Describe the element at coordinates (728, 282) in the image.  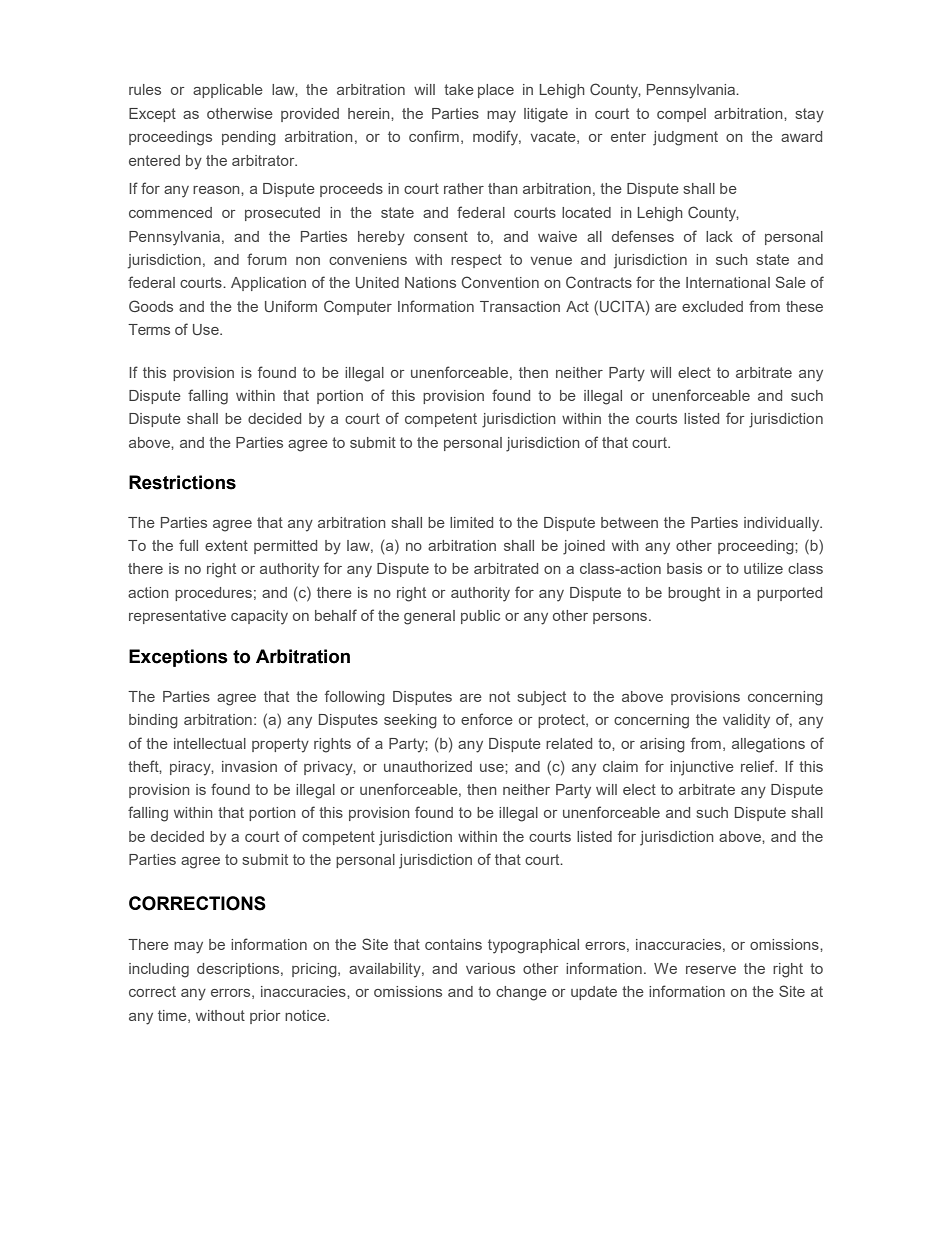
I see `International` at that location.
